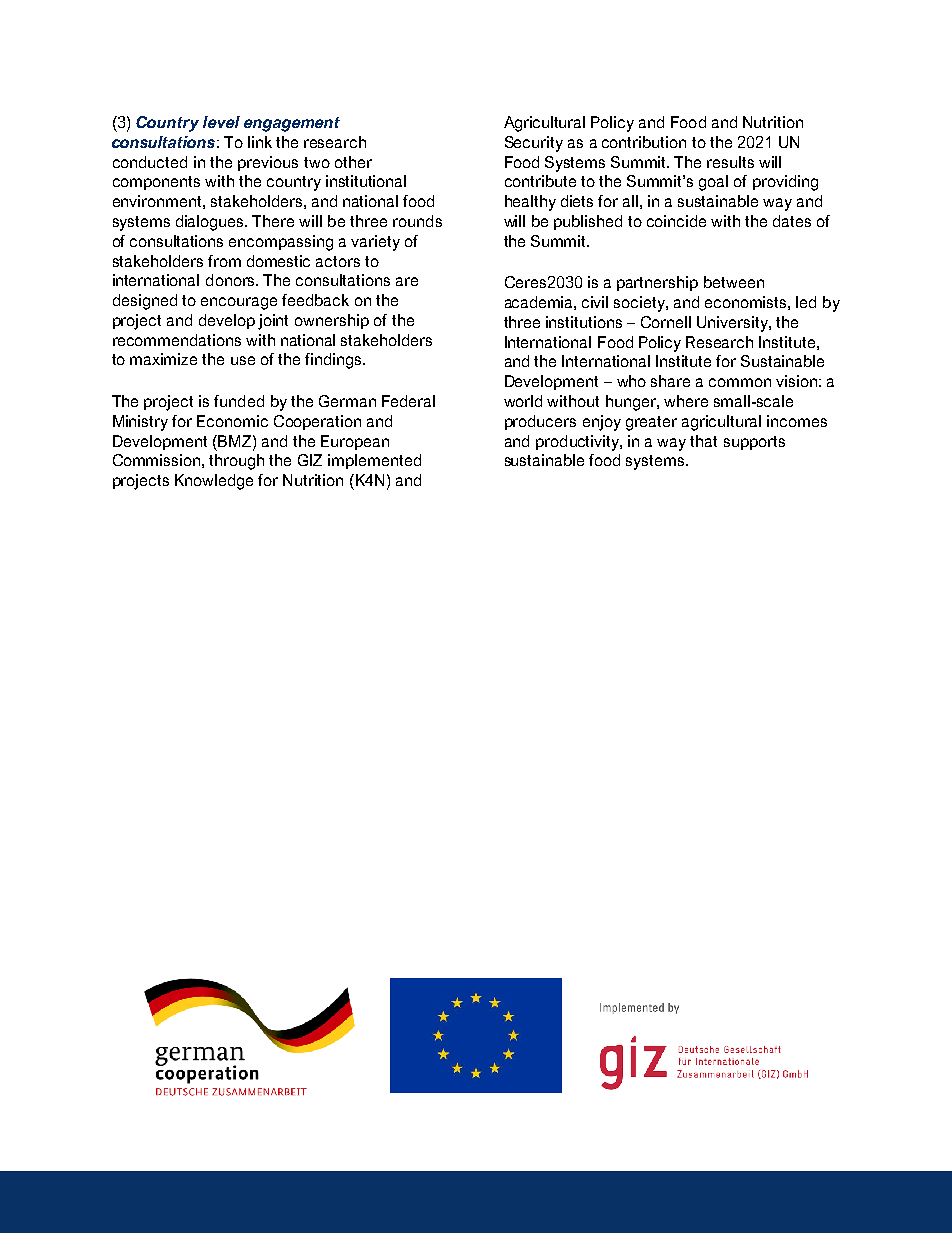  I want to click on level, so click(221, 122).
